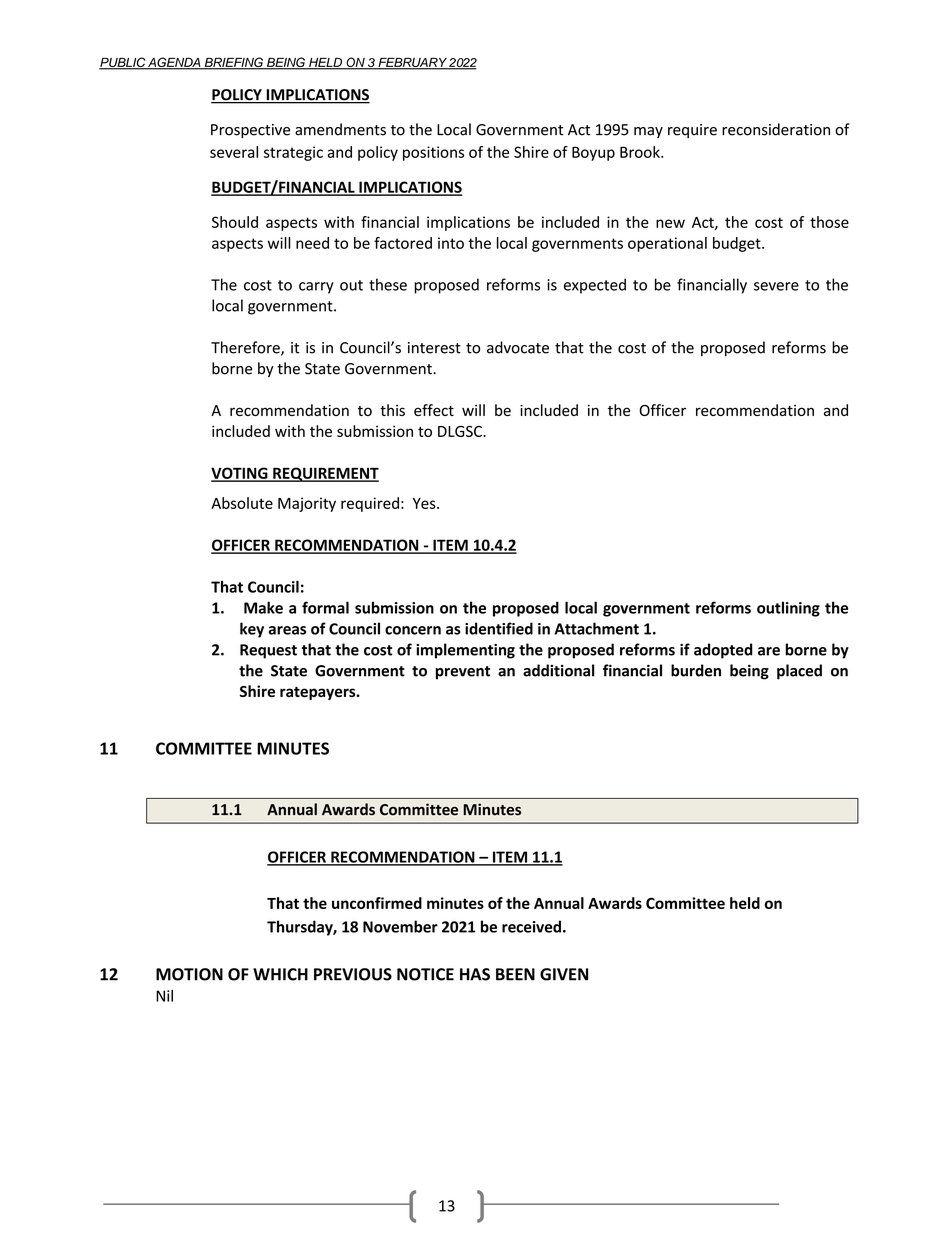 The height and width of the screenshot is (1233, 952). What do you see at coordinates (189, 974) in the screenshot?
I see `MOTION` at bounding box center [189, 974].
